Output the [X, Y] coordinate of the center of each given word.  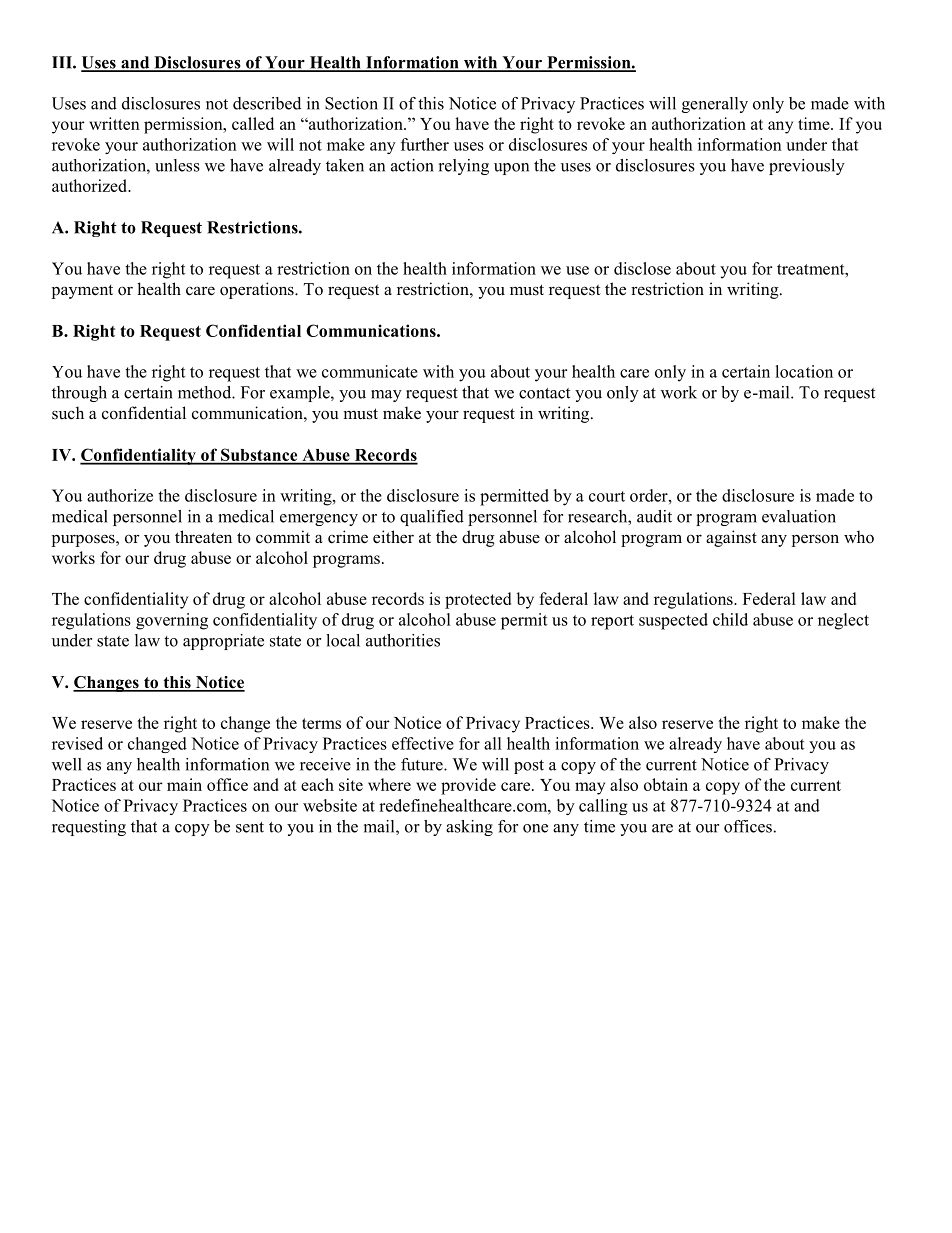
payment [82, 292]
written [114, 123]
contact [544, 393]
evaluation [799, 516]
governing [172, 621]
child [730, 619]
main [184, 784]
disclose [642, 268]
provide [468, 786]
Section [351, 103]
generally [715, 105]
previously [807, 167]
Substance [259, 456]
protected [478, 600]
